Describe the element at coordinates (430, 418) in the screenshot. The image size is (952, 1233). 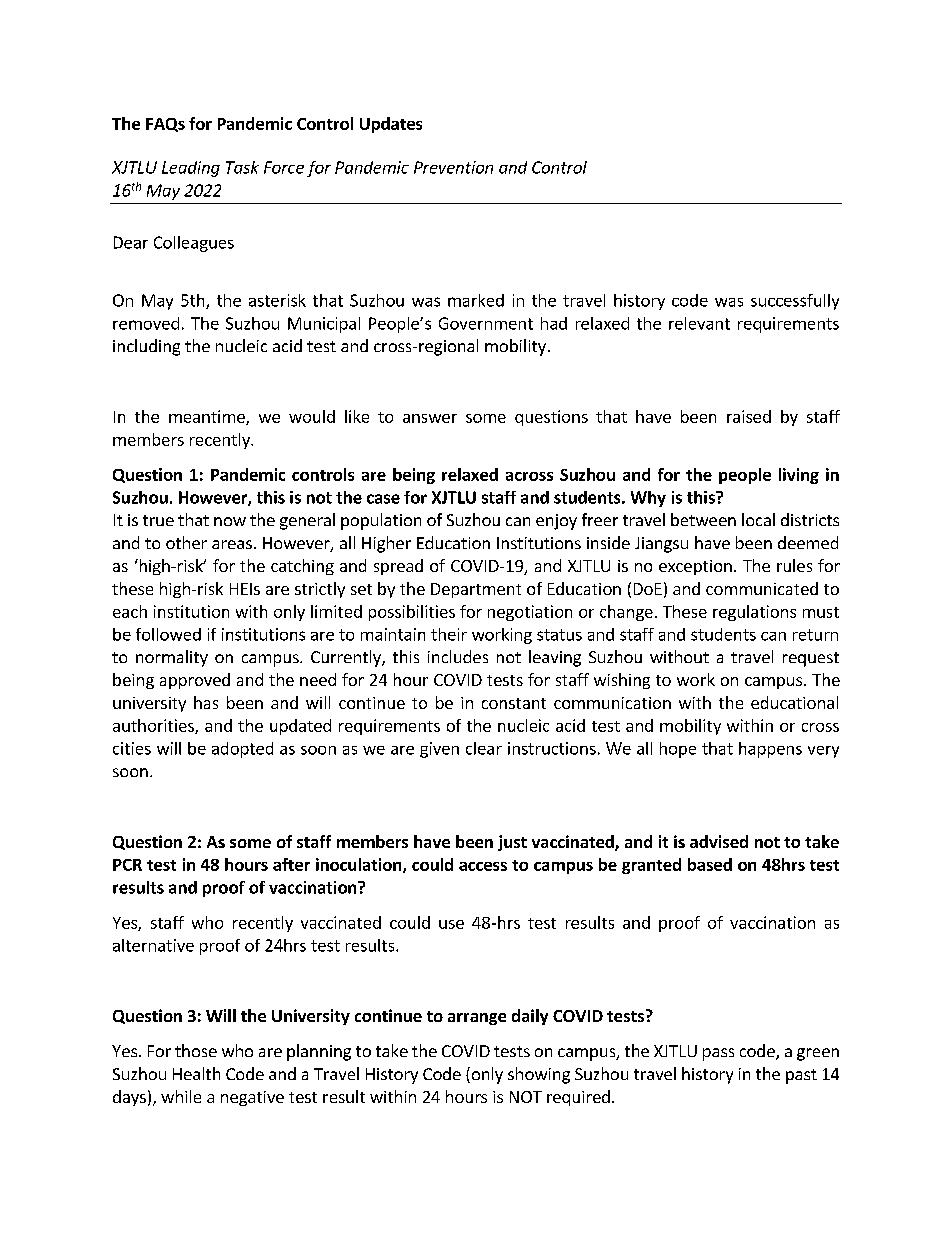
I see `answer` at that location.
